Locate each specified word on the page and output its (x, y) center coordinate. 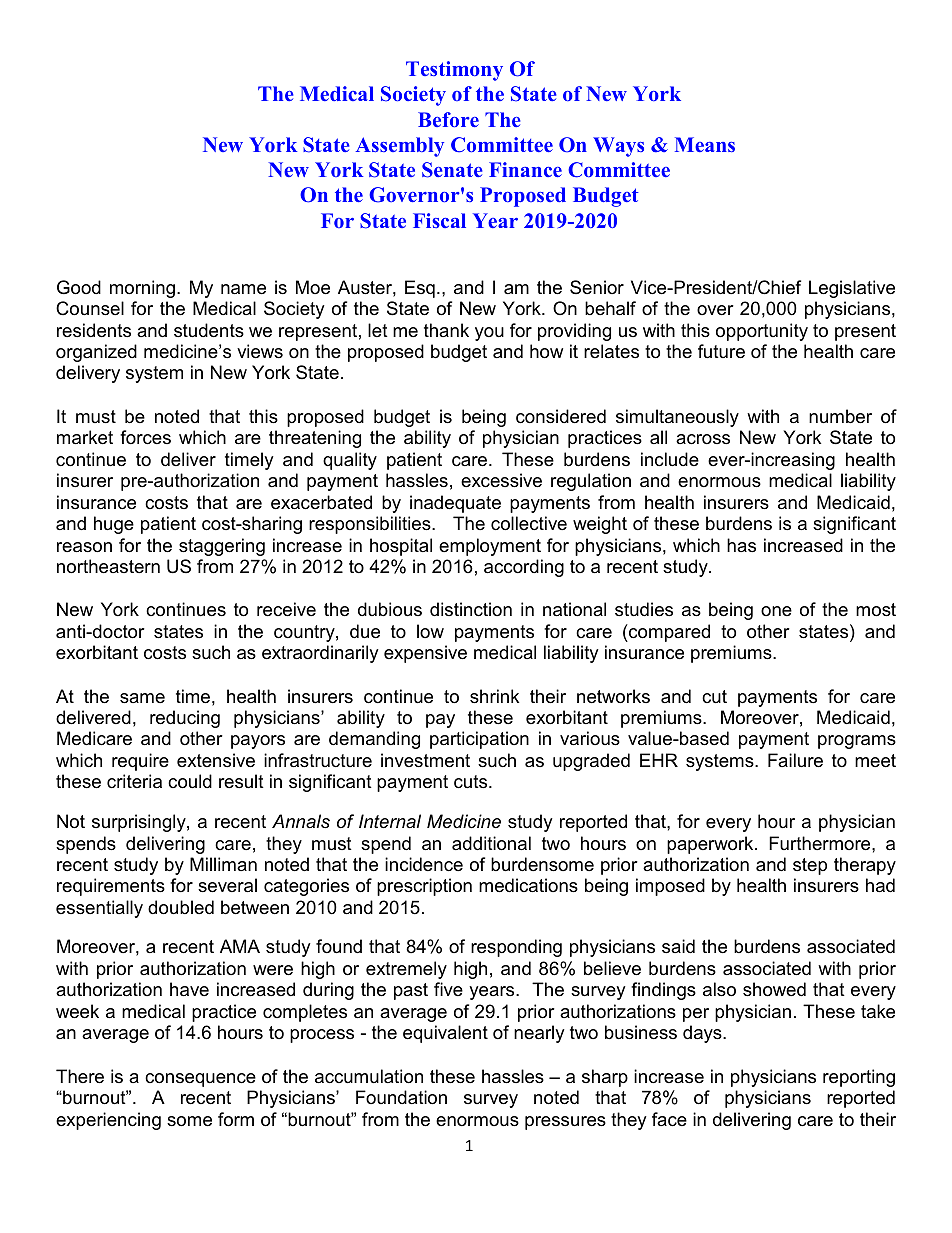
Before (448, 119)
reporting (859, 1078)
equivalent (445, 1034)
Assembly (400, 147)
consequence (200, 1080)
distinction (471, 609)
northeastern (108, 566)
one (776, 611)
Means (705, 144)
